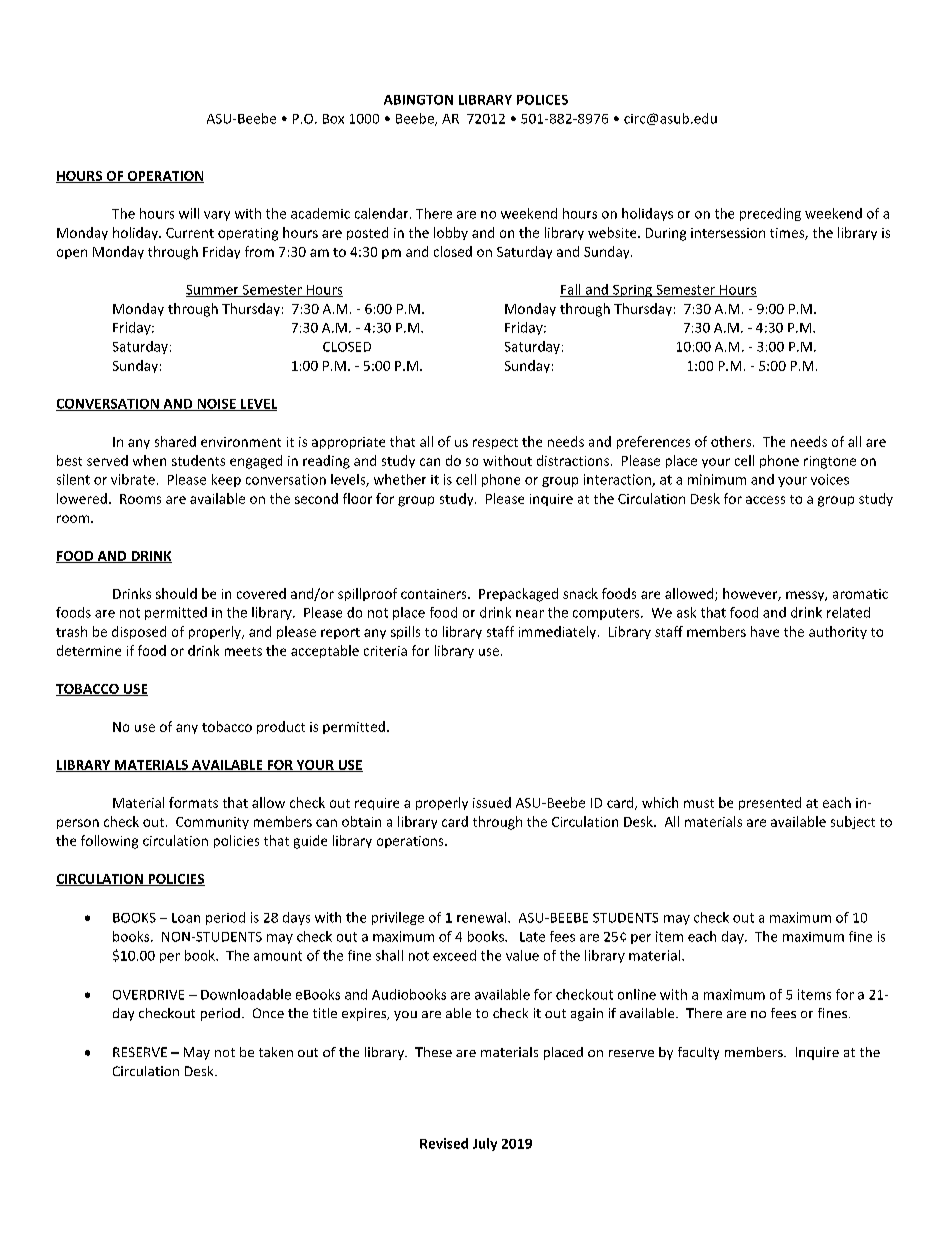  What do you see at coordinates (770, 803) in the page?
I see `presented` at bounding box center [770, 803].
